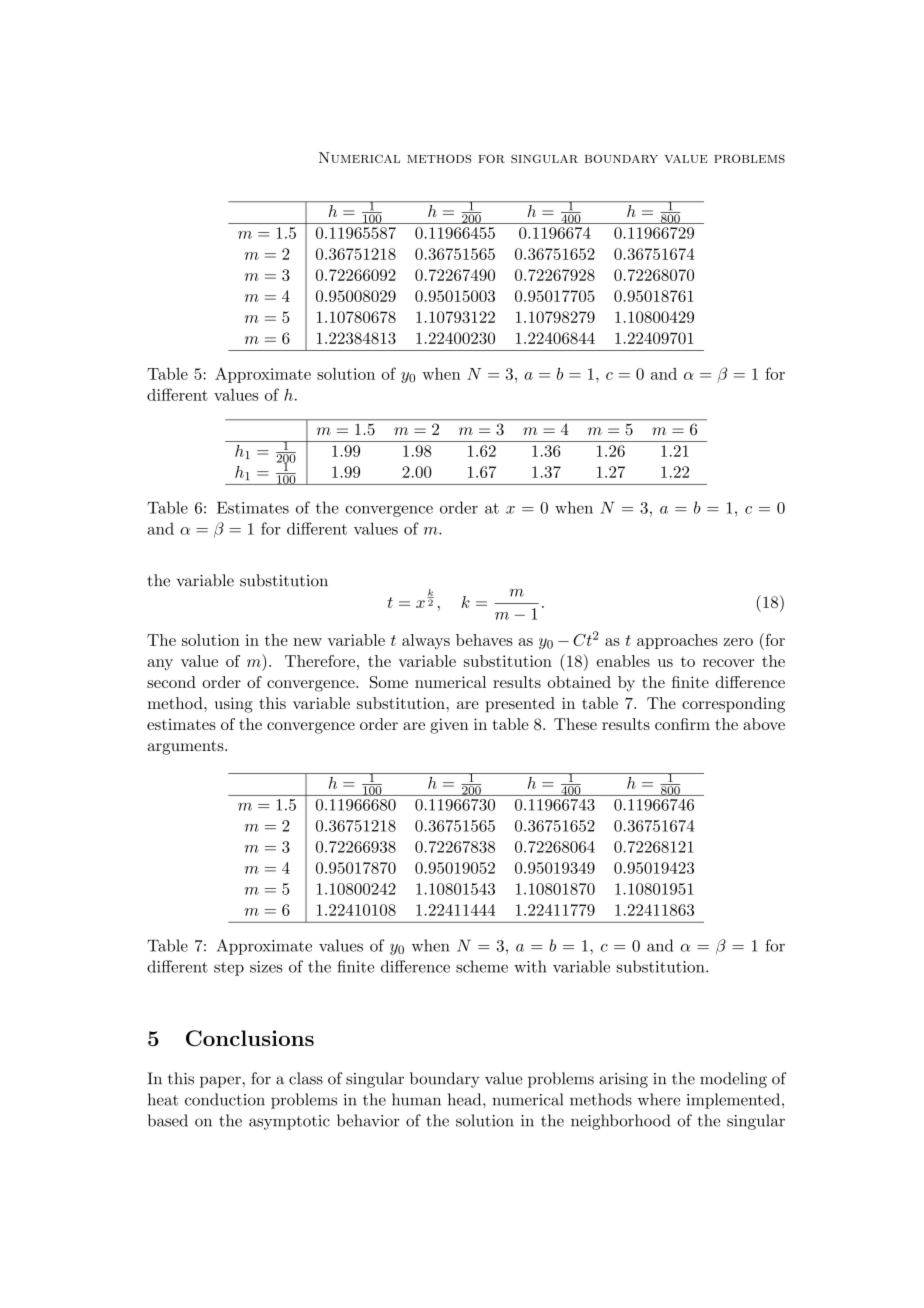 The image size is (924, 1308). What do you see at coordinates (482, 966) in the screenshot?
I see `scheme` at bounding box center [482, 966].
